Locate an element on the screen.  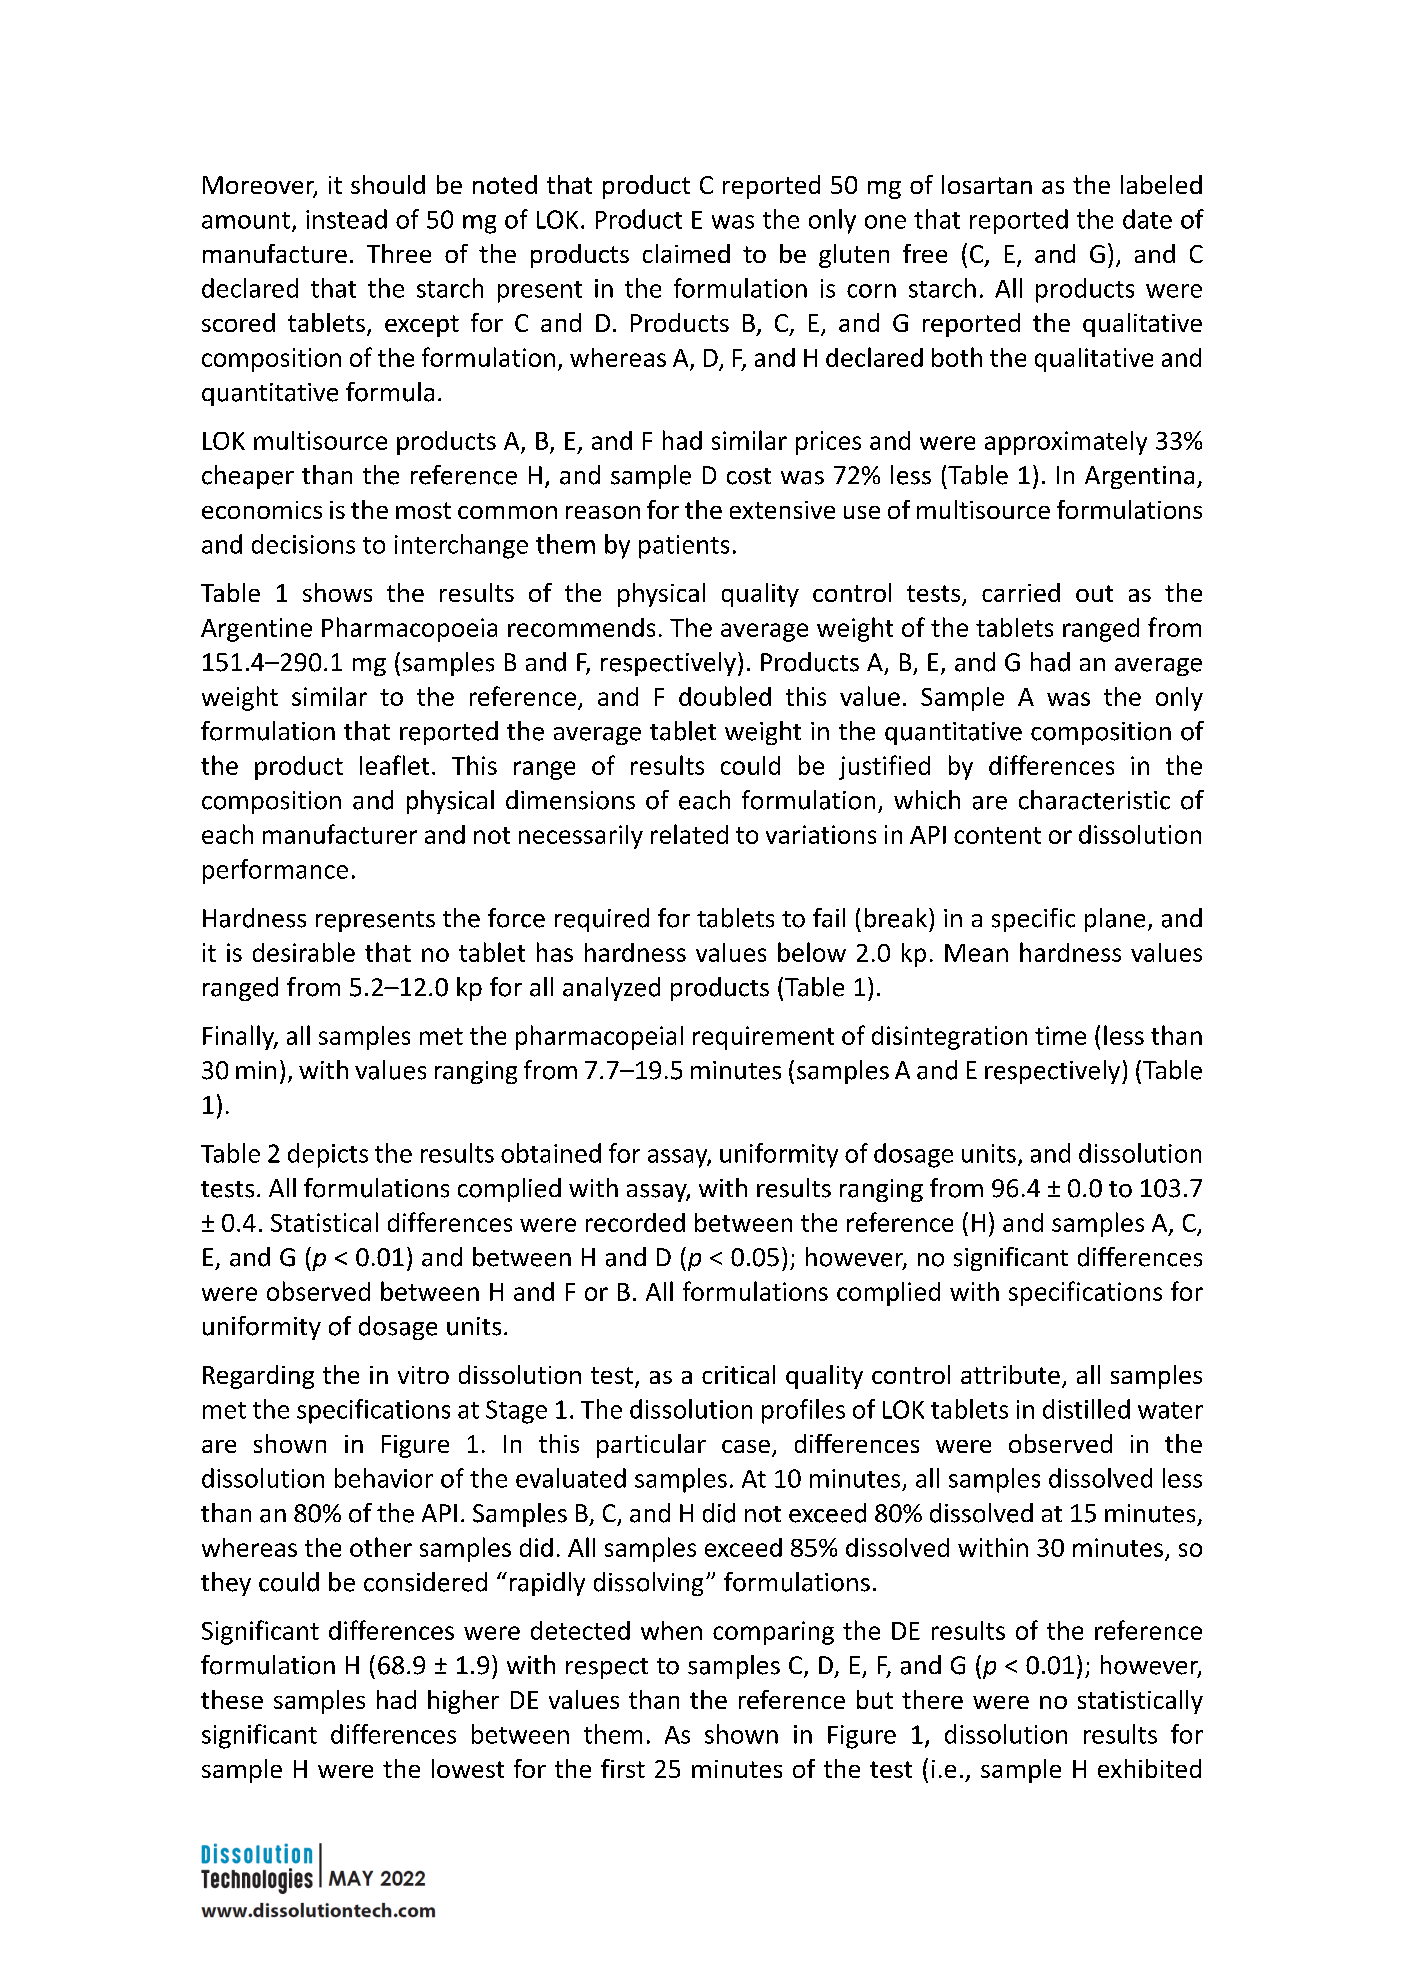
analyzed is located at coordinates (611, 989).
